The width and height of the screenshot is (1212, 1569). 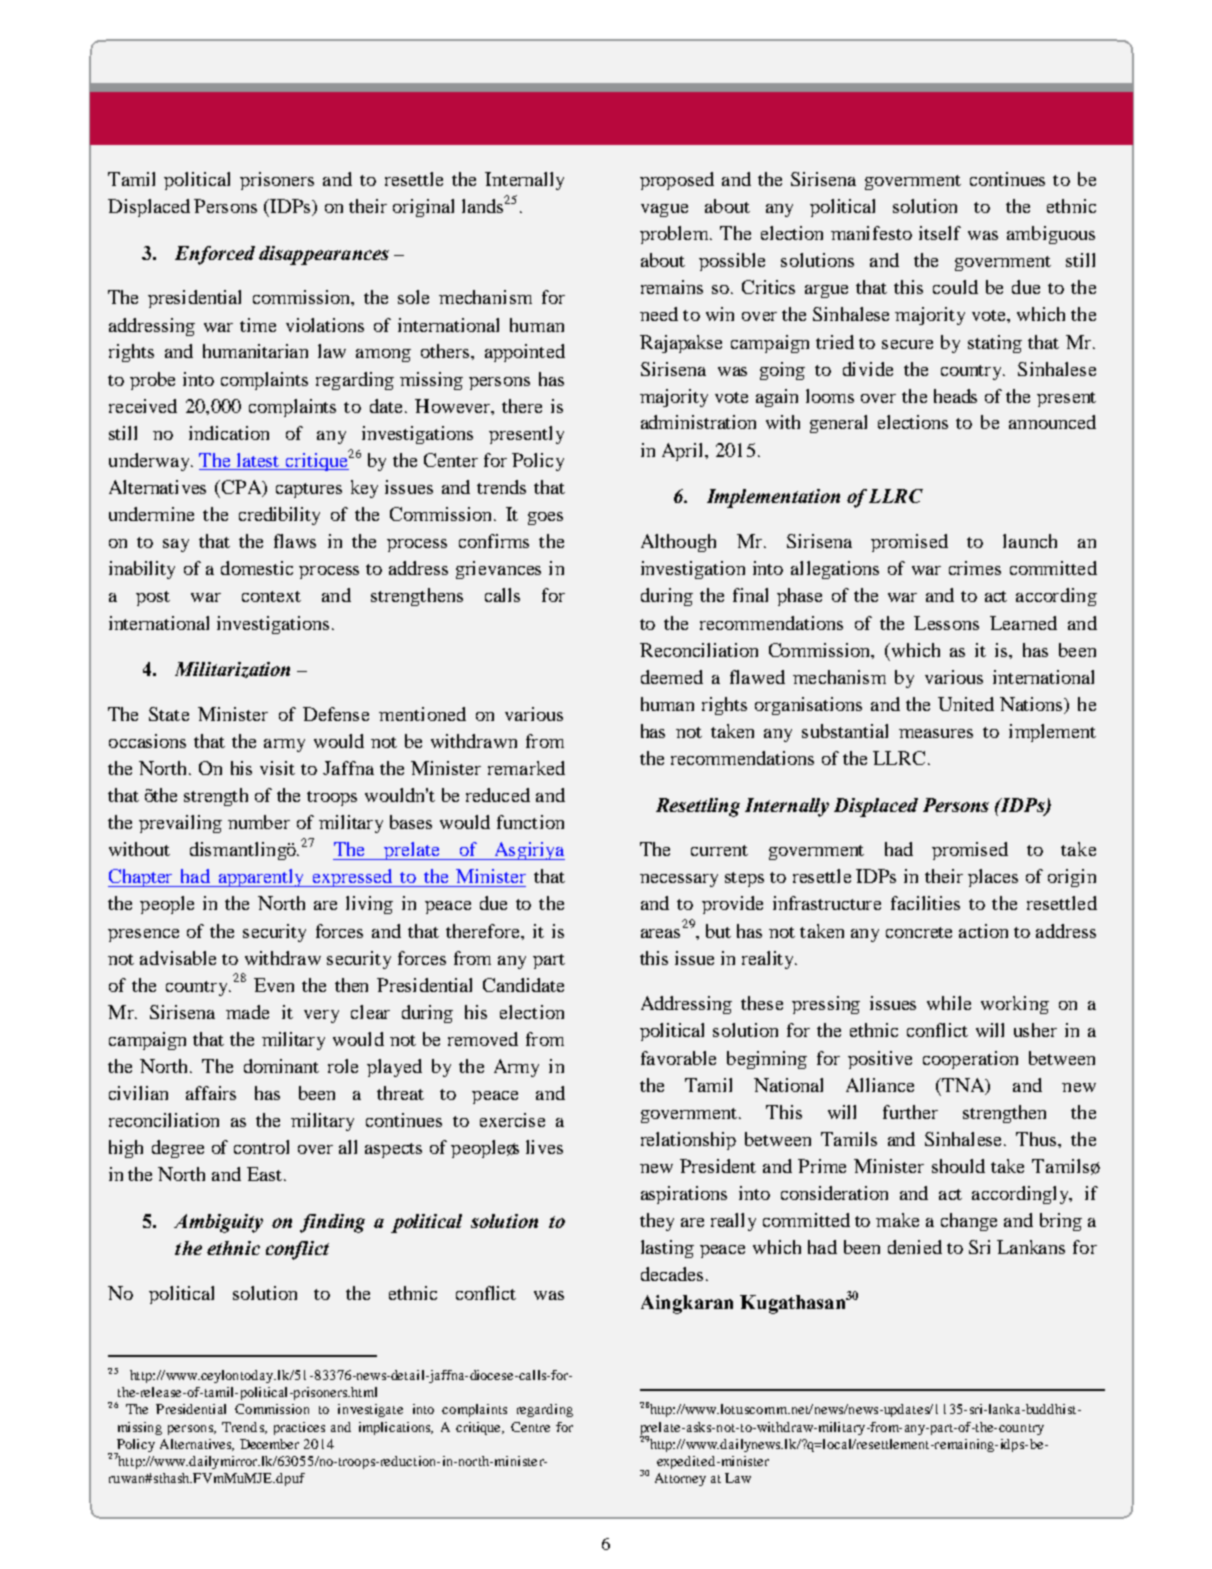 I want to click on launch, so click(x=1030, y=541).
